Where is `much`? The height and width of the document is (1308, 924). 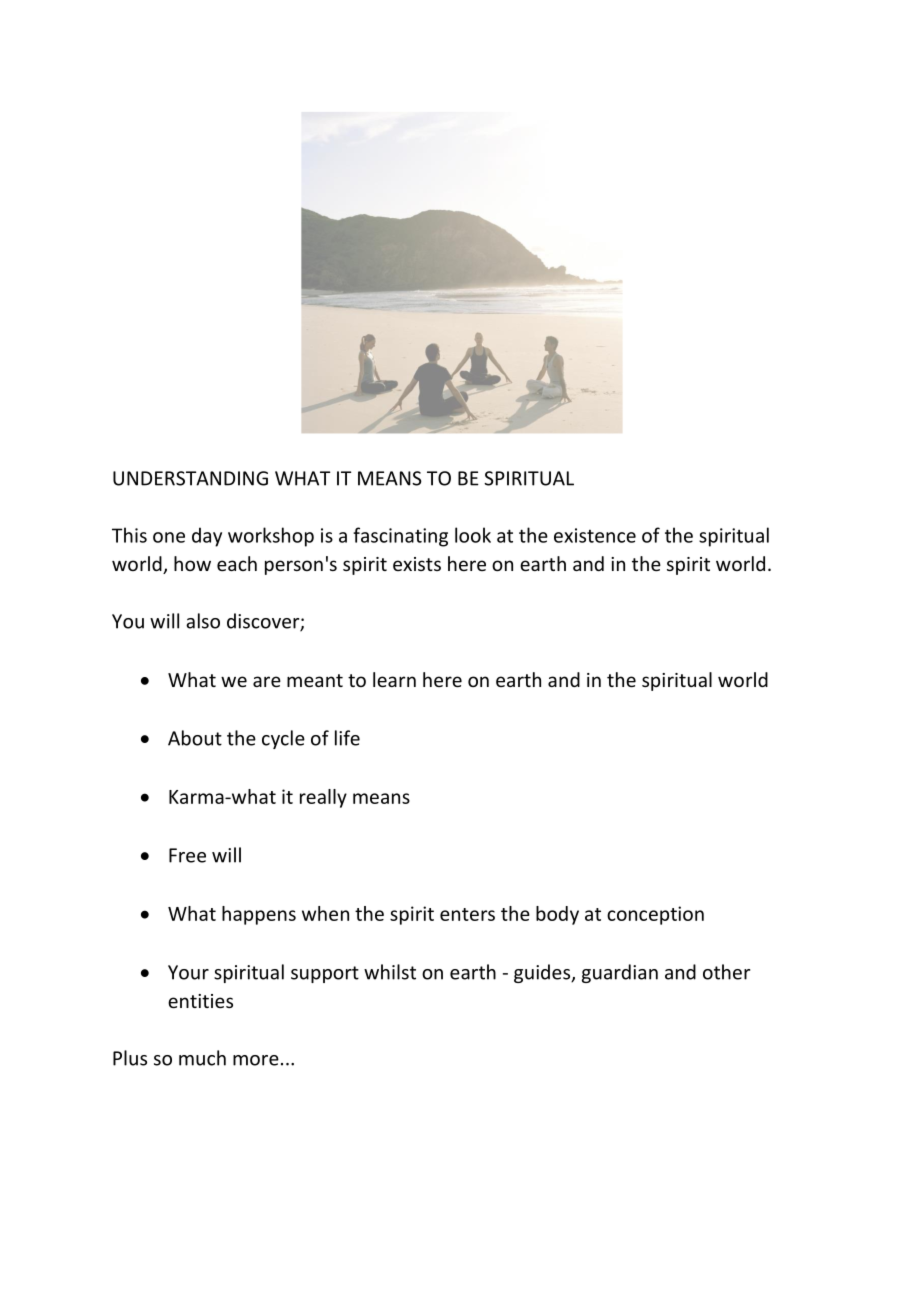 much is located at coordinates (202, 1058).
